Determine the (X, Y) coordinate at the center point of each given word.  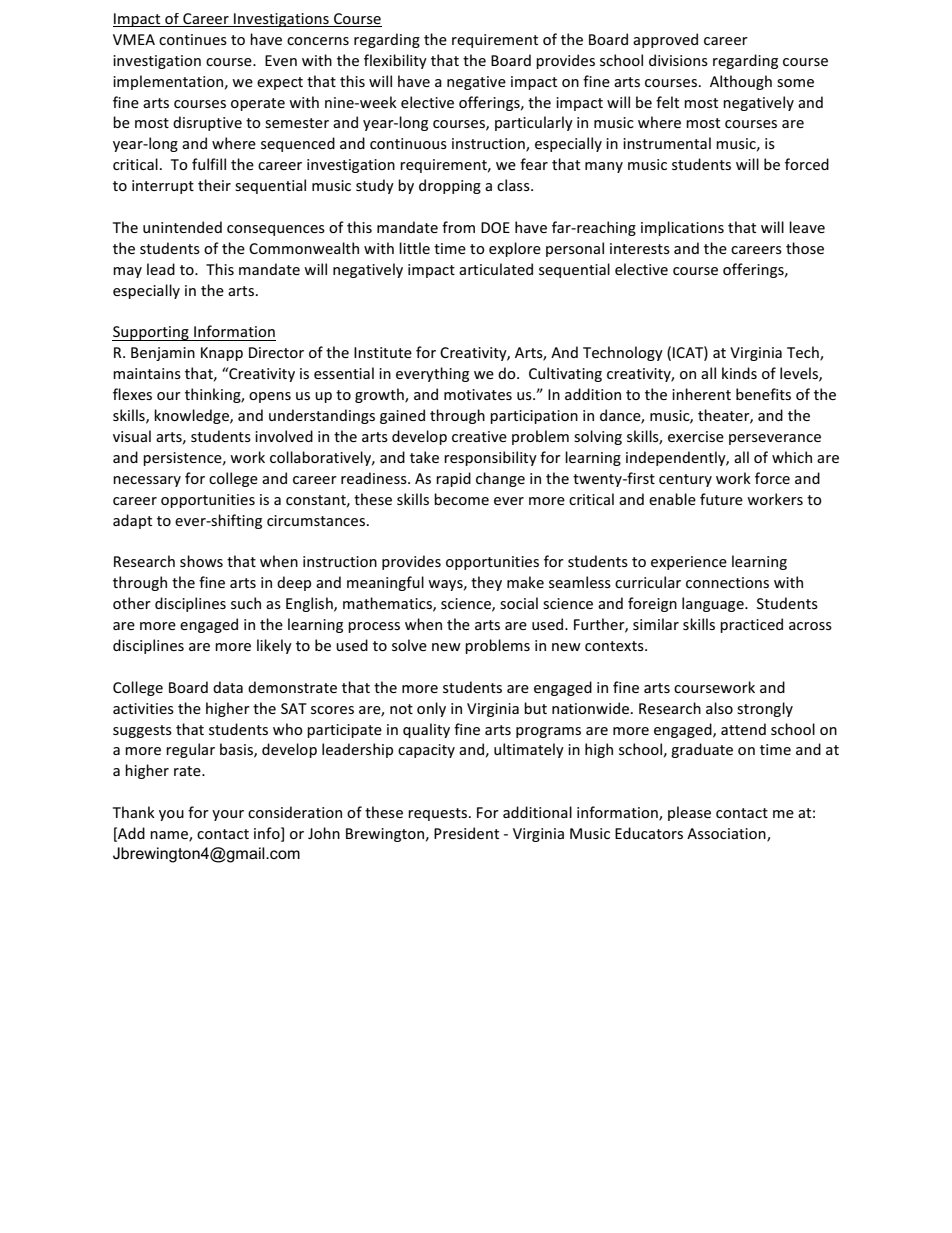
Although (741, 82)
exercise (696, 436)
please (689, 813)
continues (193, 39)
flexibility (395, 61)
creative (479, 436)
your (228, 815)
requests (437, 814)
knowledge (192, 416)
